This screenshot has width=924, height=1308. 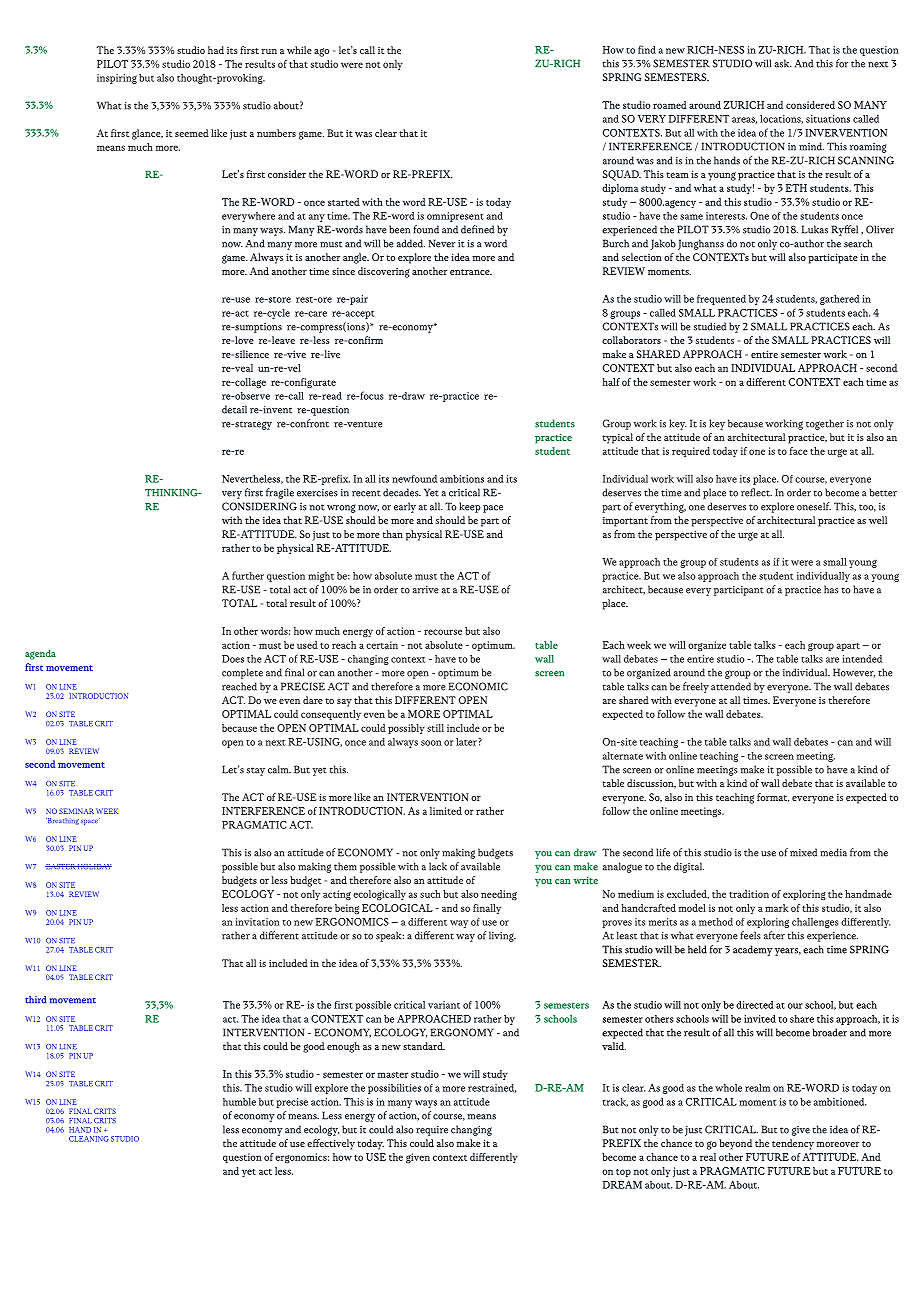 What do you see at coordinates (394, 1089) in the screenshot?
I see `possibilities` at bounding box center [394, 1089].
